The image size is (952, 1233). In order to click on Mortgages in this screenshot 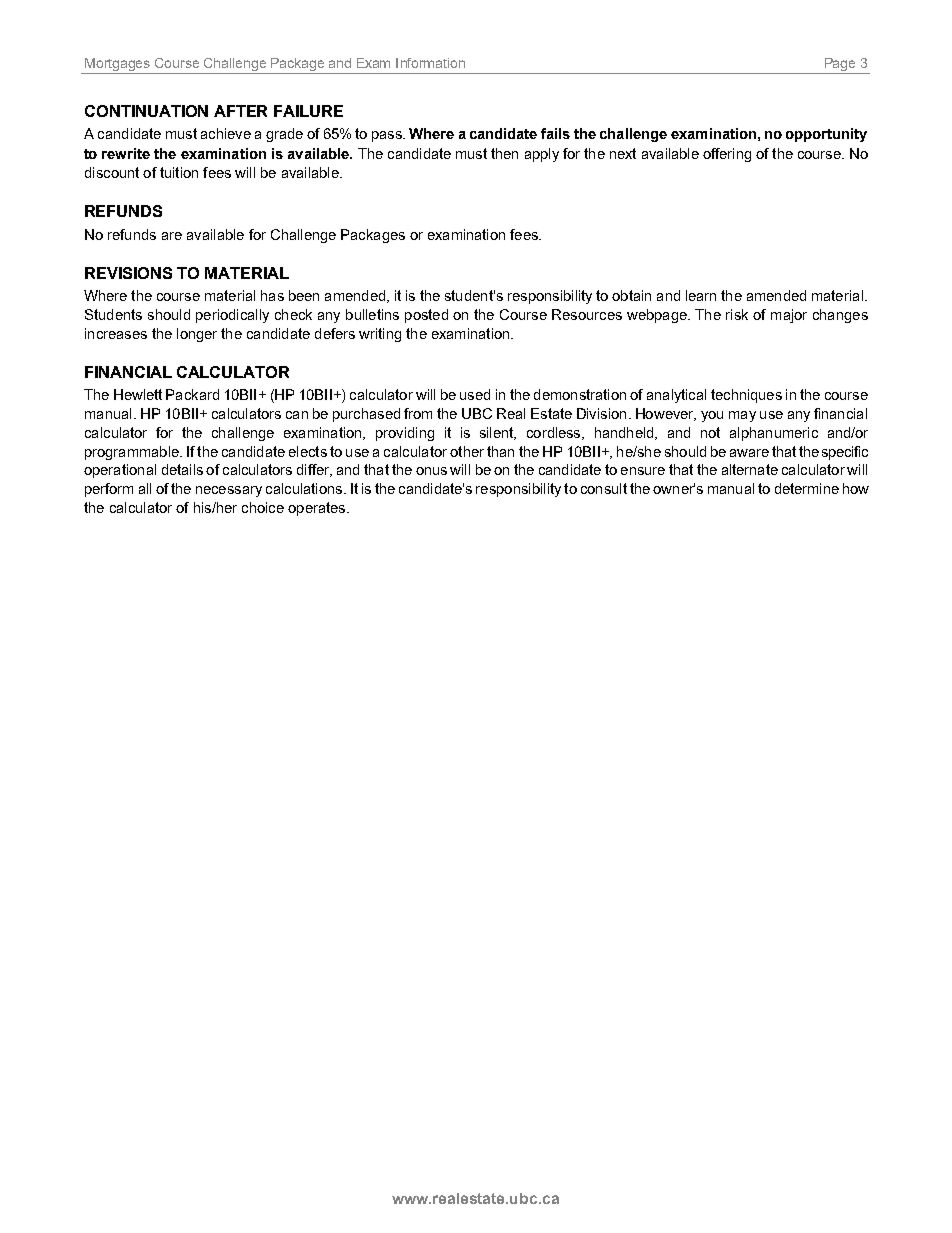, I will do `click(117, 66)`.
